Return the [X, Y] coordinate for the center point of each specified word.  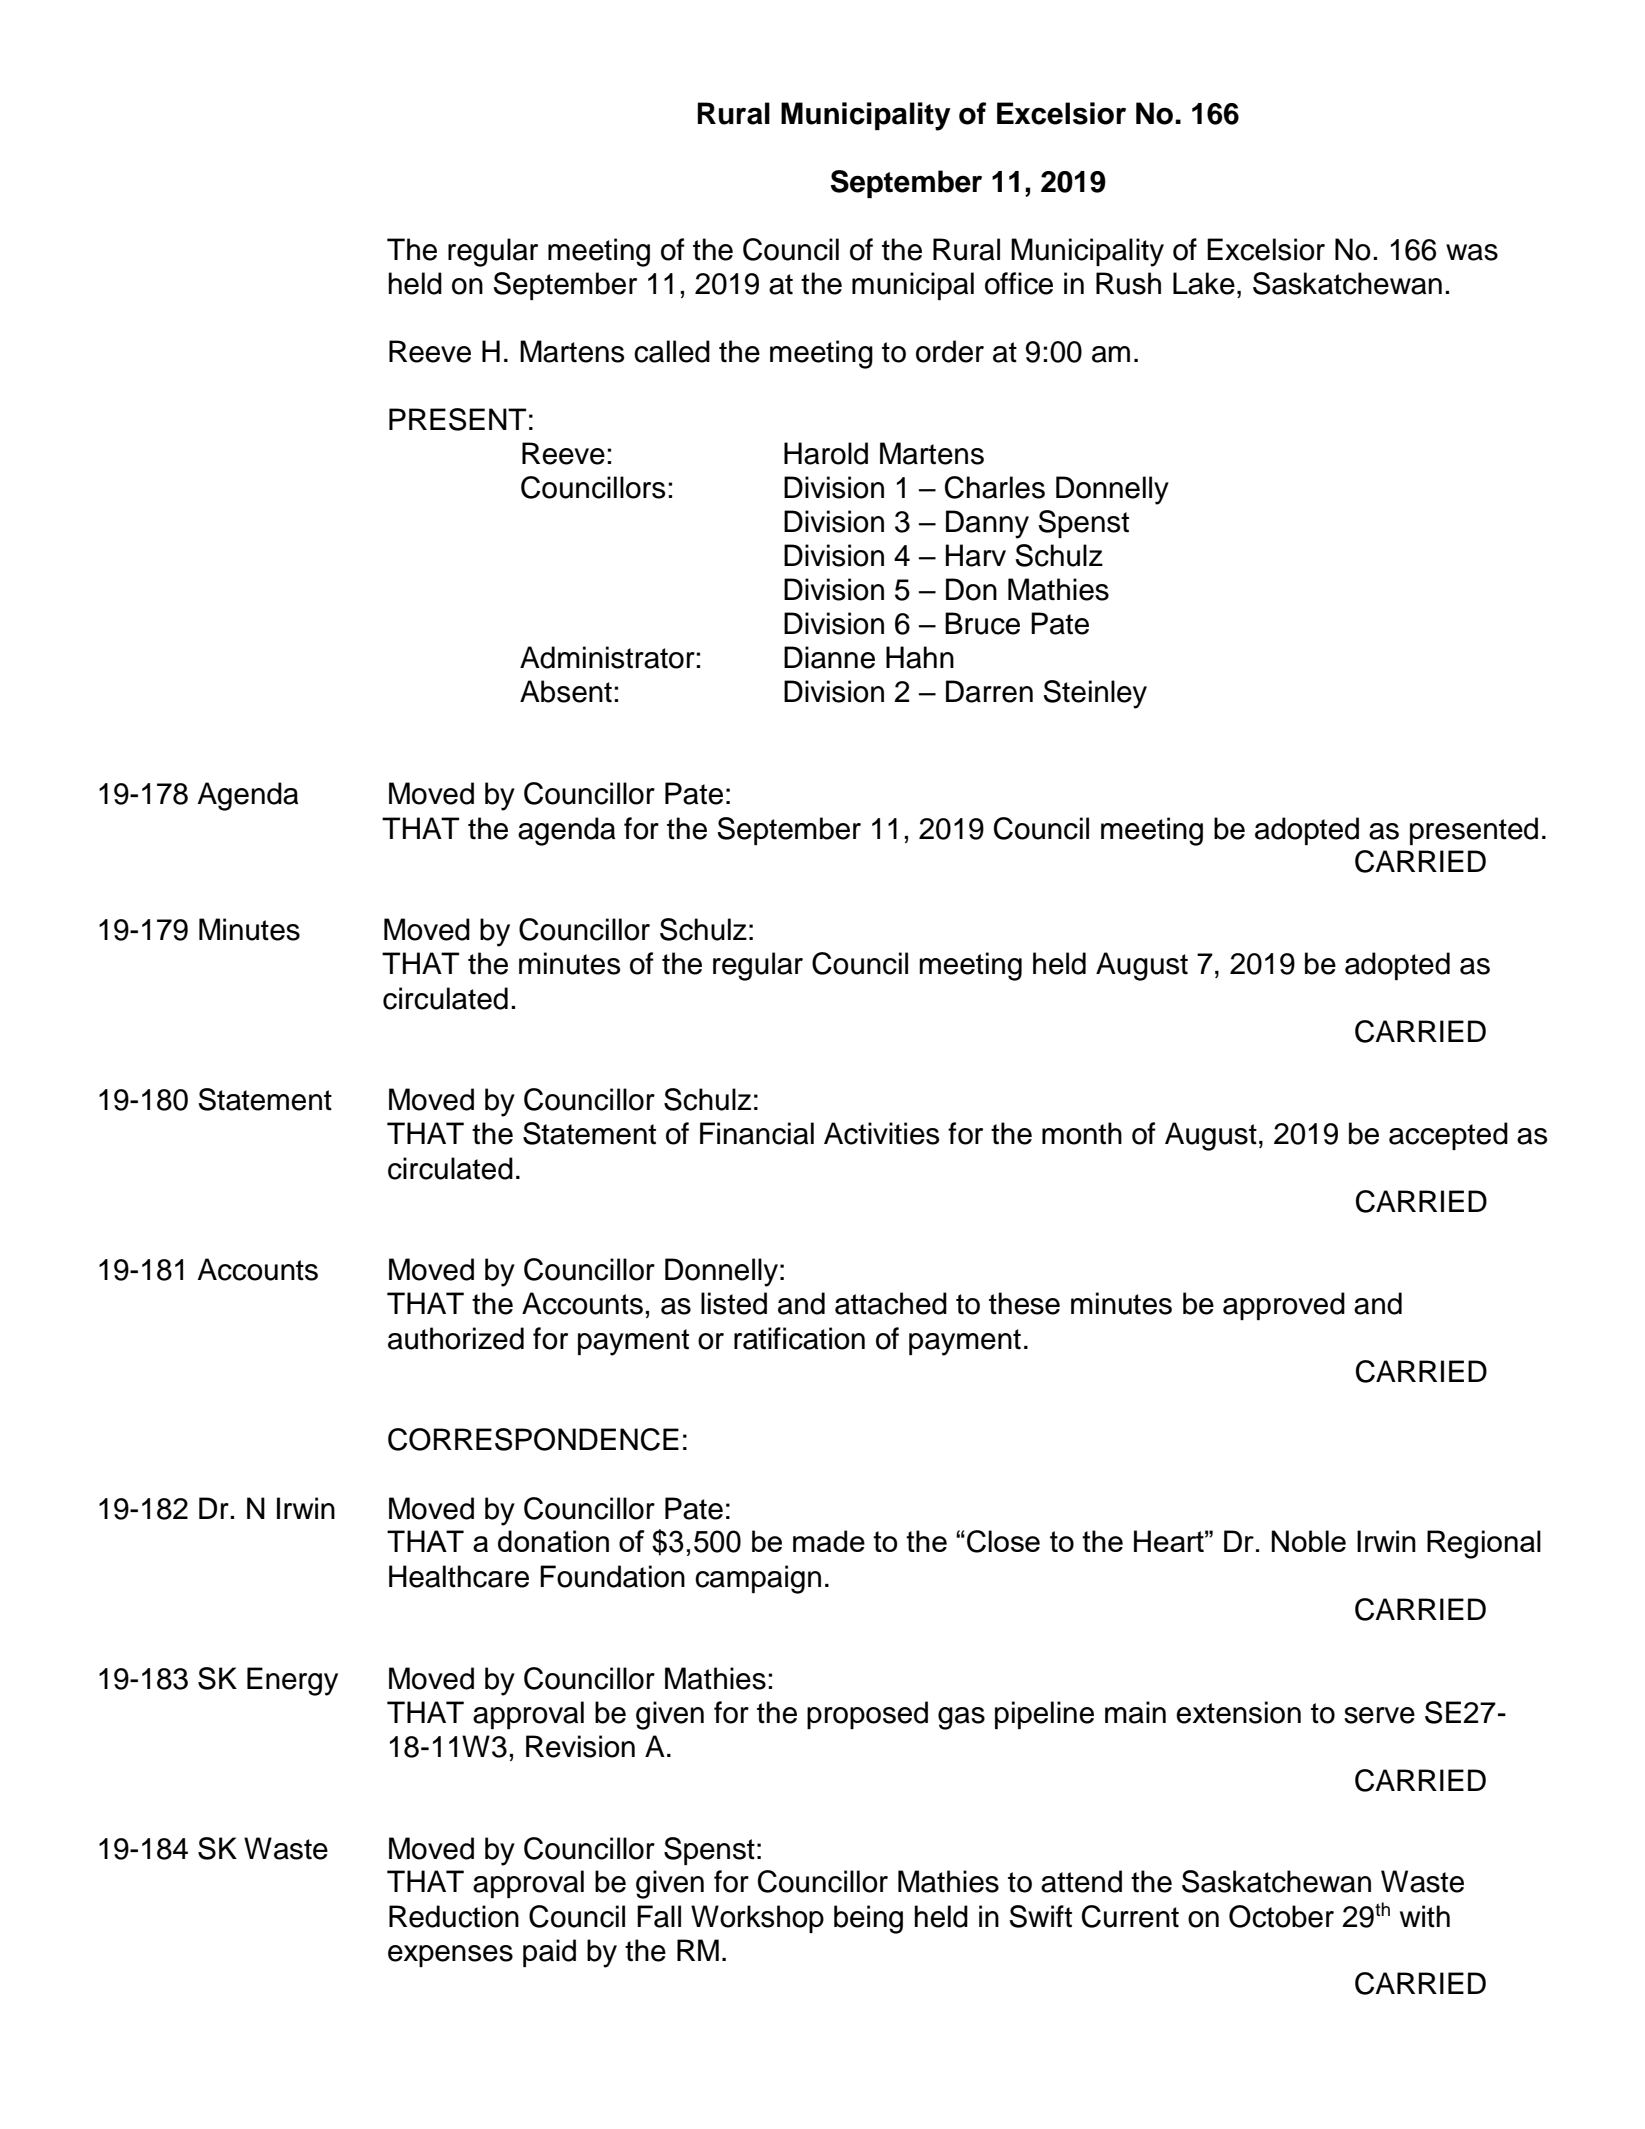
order [950, 351]
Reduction [454, 1916]
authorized [456, 1338]
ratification [799, 1338]
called [672, 351]
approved [1284, 1306]
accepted [1448, 1136]
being [868, 1919]
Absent [566, 691]
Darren [989, 691]
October [1281, 1916]
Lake [1204, 283]
